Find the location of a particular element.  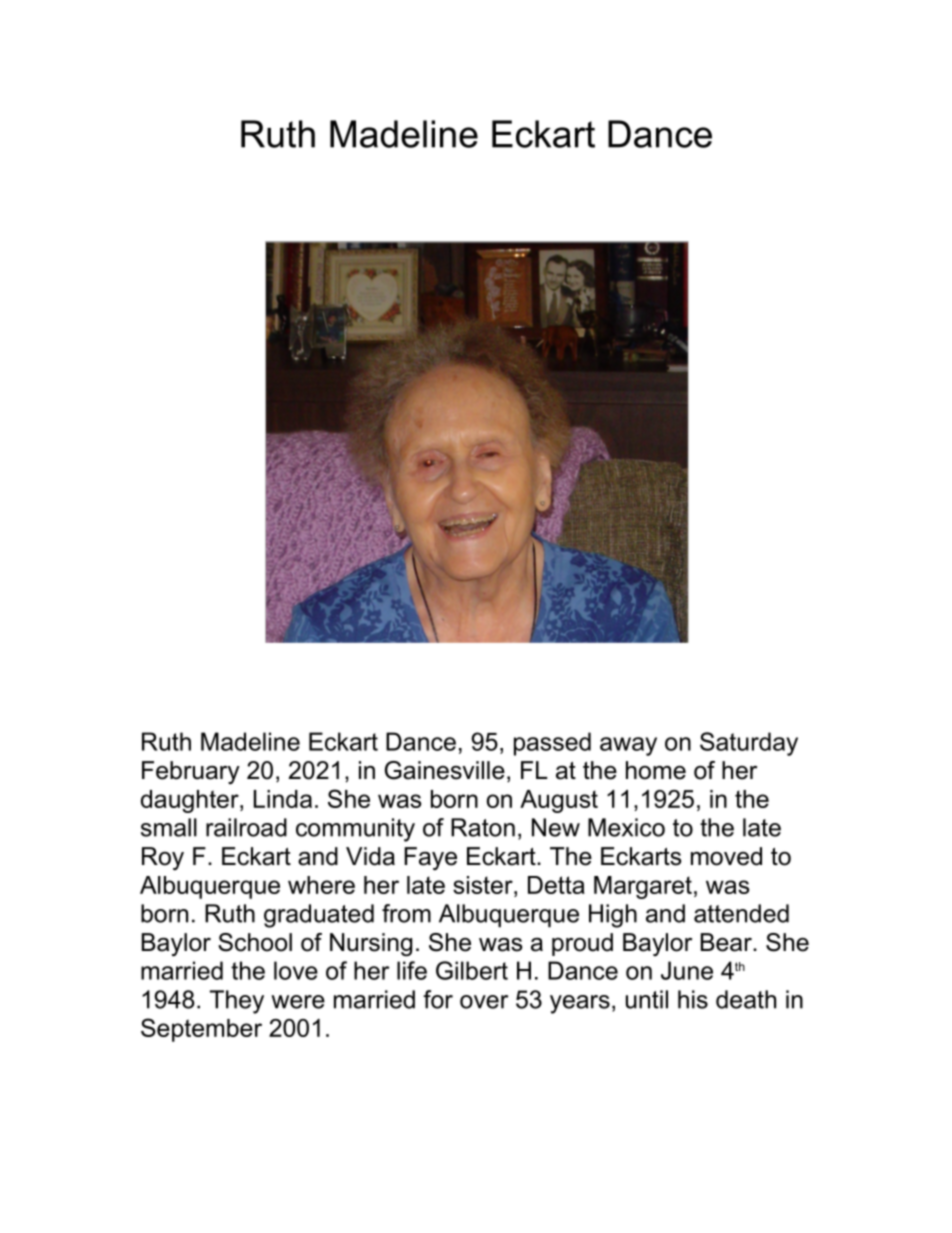

Gainesville is located at coordinates (445, 770).
